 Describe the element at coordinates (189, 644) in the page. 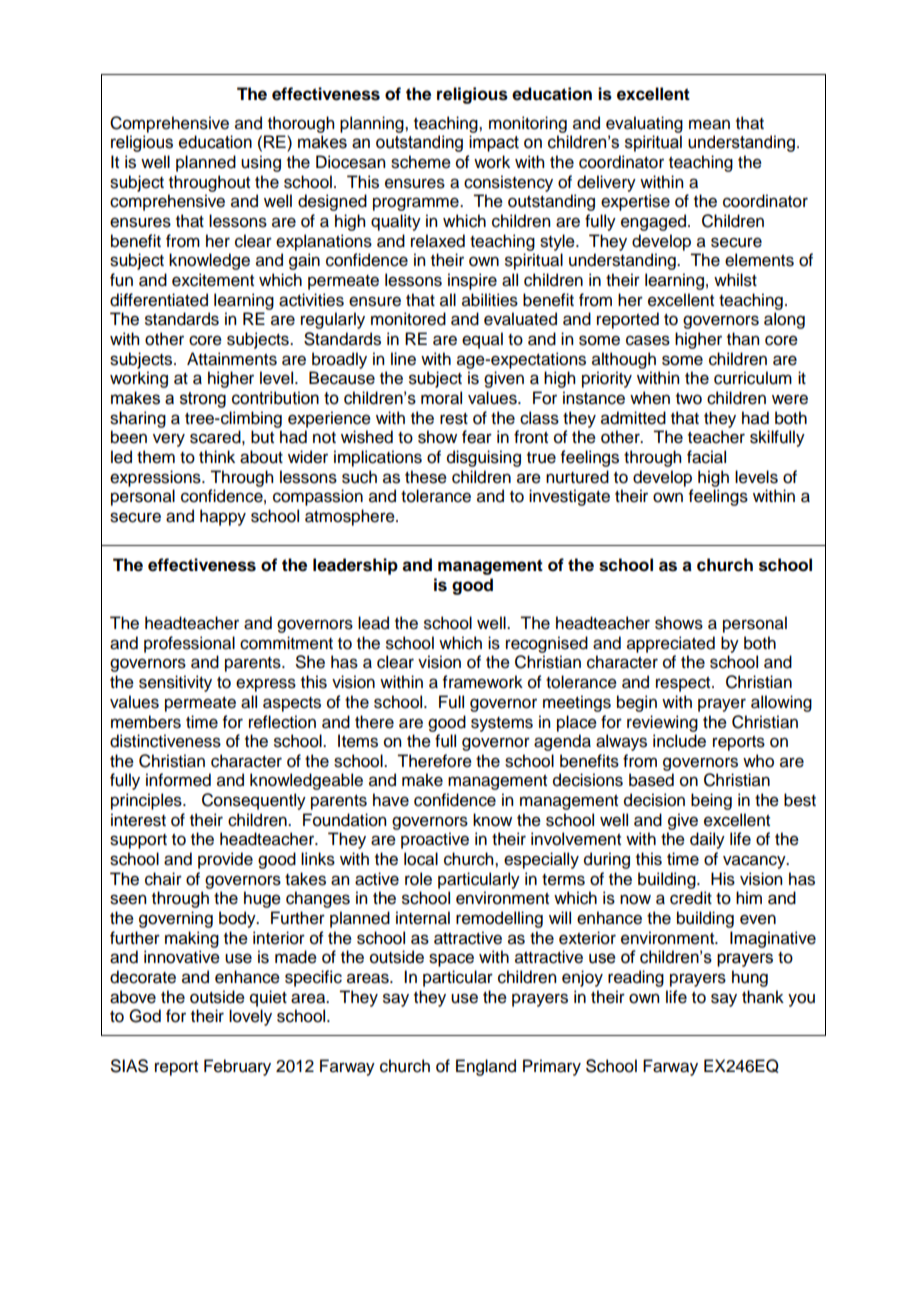

I see `professional` at that location.
